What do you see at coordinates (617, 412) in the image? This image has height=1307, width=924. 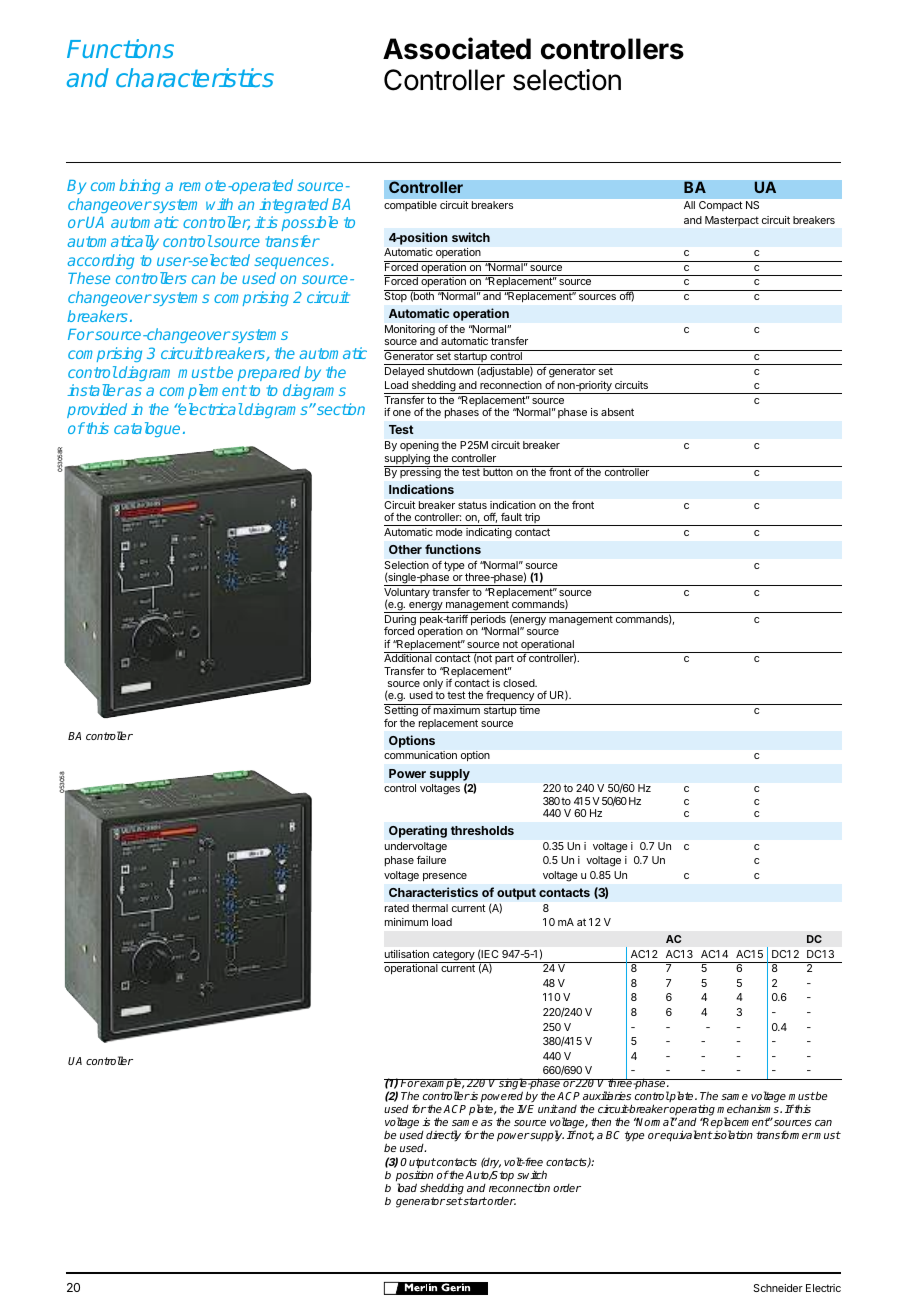 I see `absent` at bounding box center [617, 412].
